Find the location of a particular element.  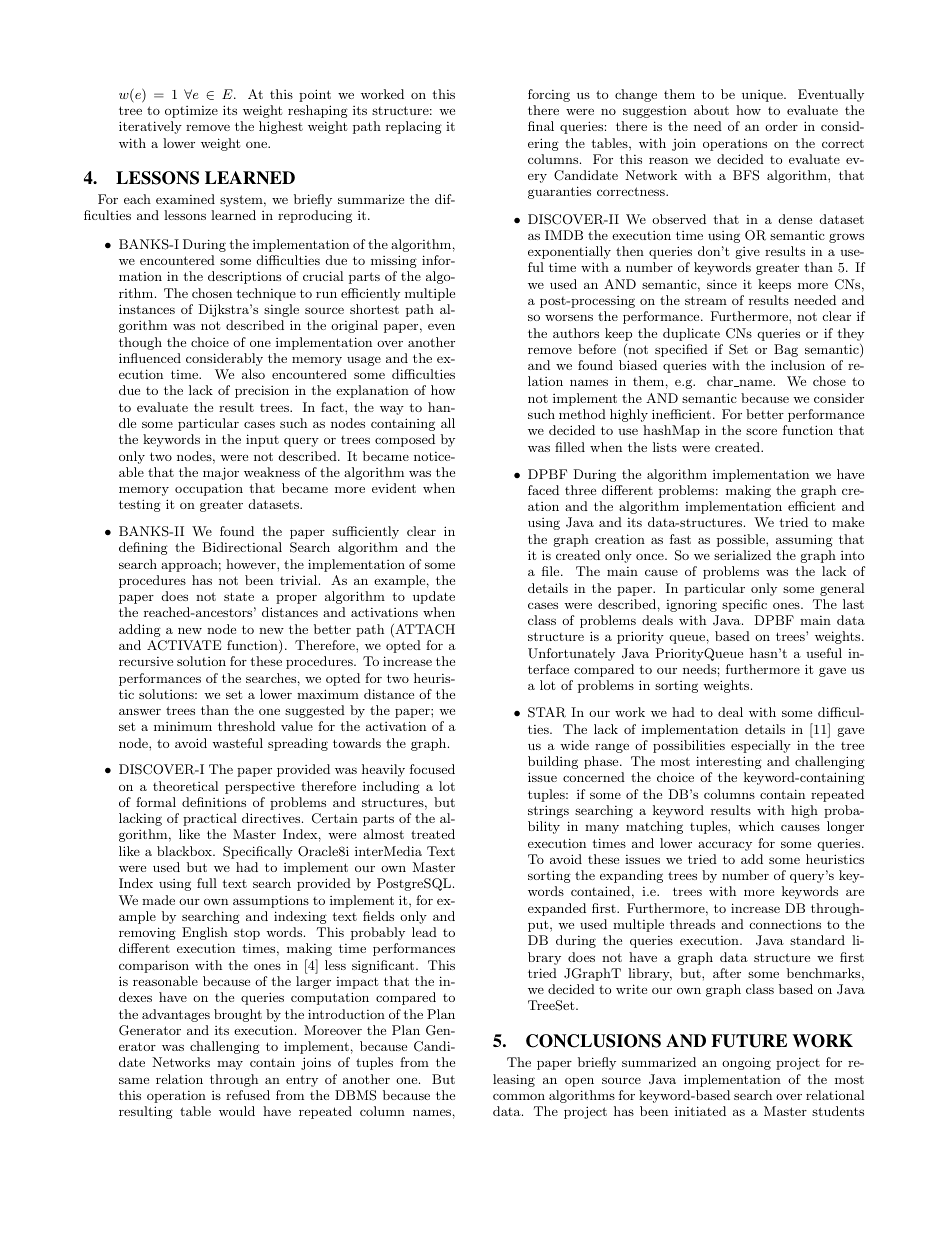

state is located at coordinates (239, 596).
